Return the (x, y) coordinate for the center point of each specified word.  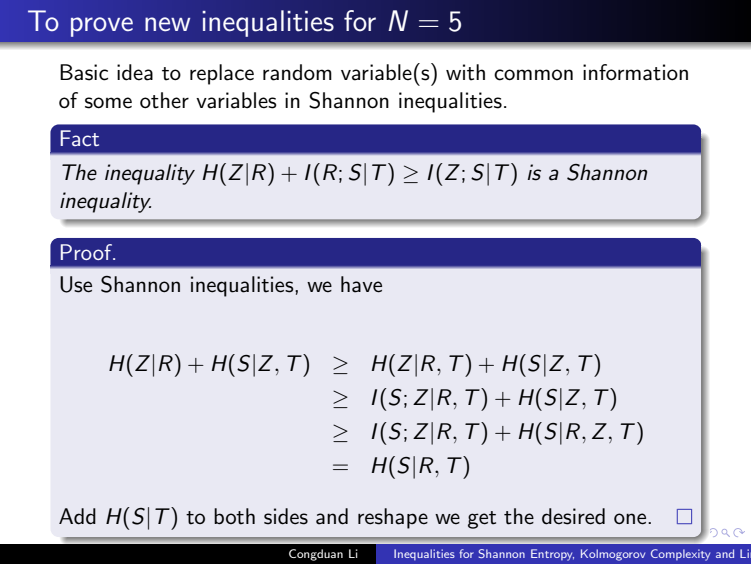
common (533, 75)
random (297, 72)
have (361, 284)
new (167, 24)
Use (76, 284)
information (635, 72)
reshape (393, 518)
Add (77, 516)
